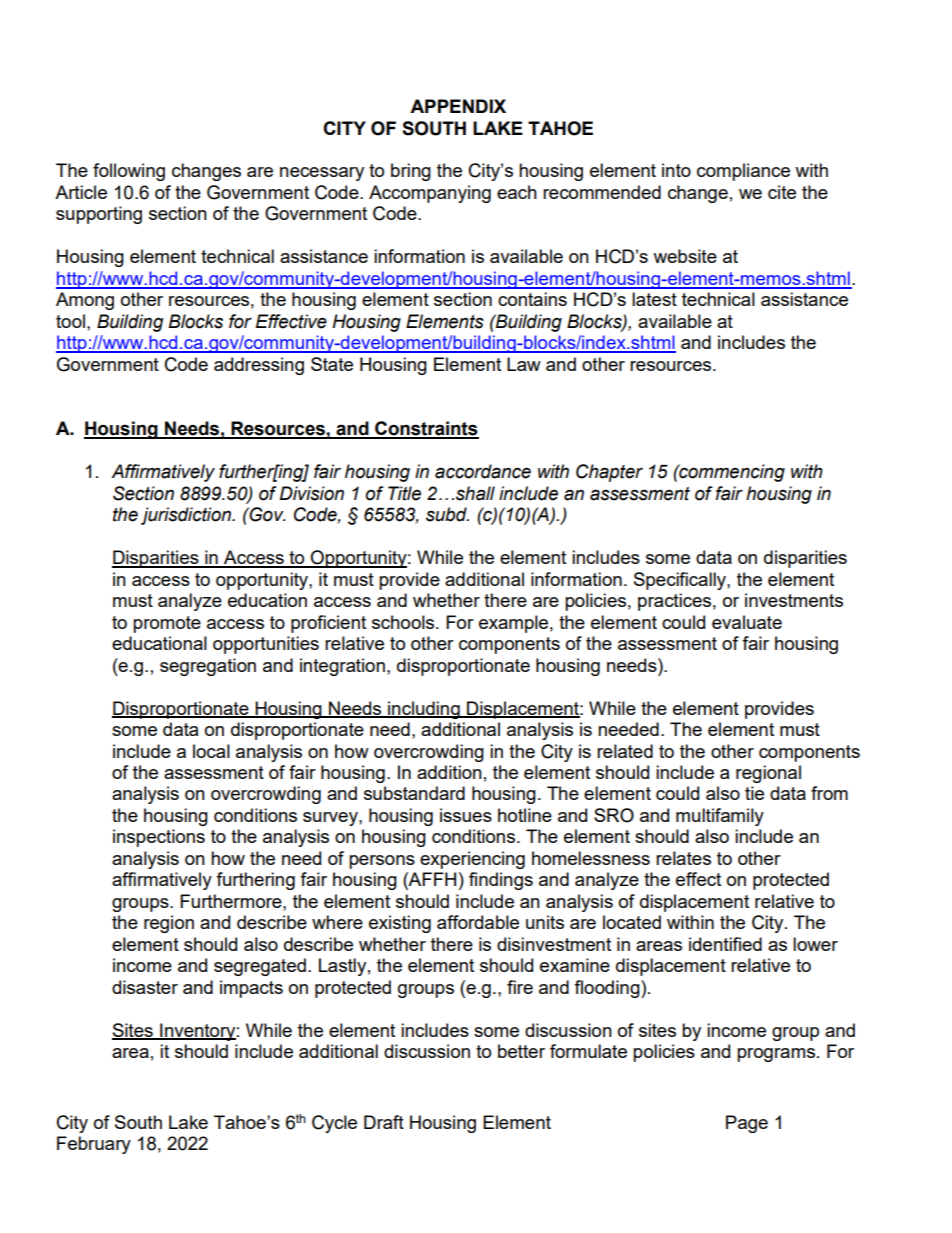 Image resolution: width=952 pixels, height=1233 pixels. What do you see at coordinates (829, 793) in the screenshot?
I see `from` at bounding box center [829, 793].
